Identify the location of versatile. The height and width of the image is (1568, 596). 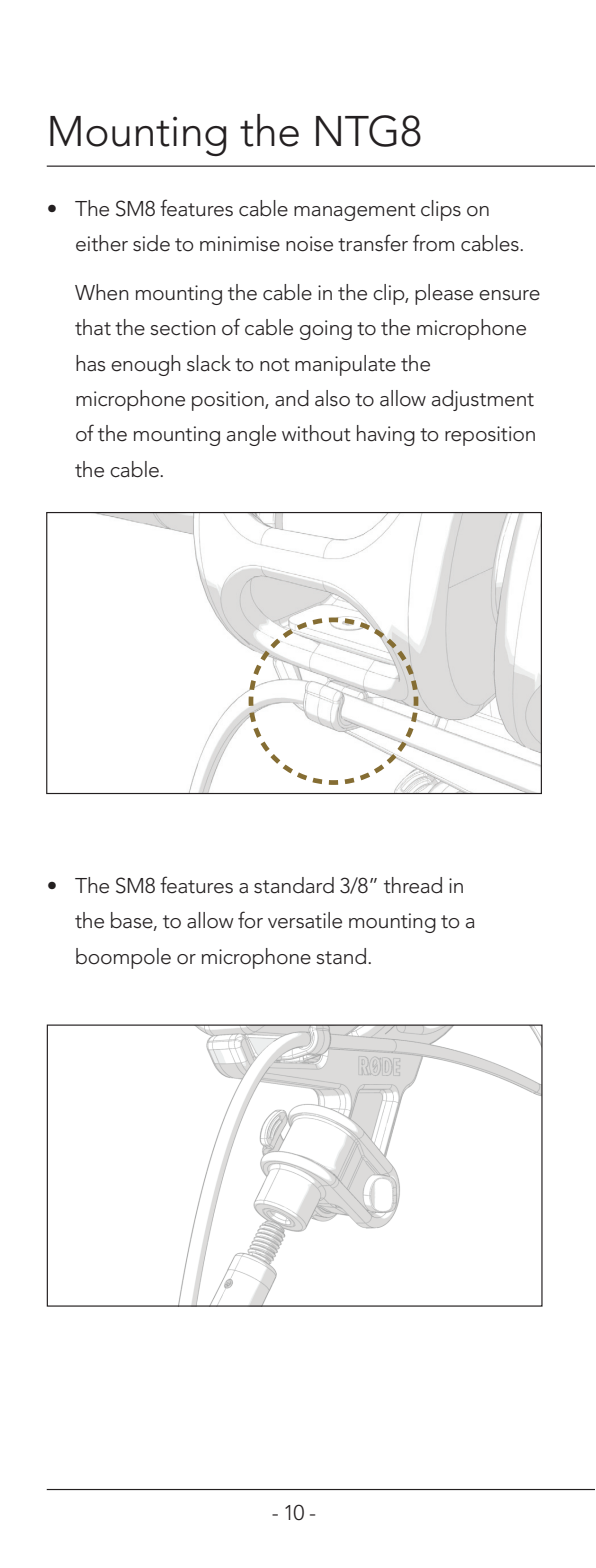
(305, 920).
